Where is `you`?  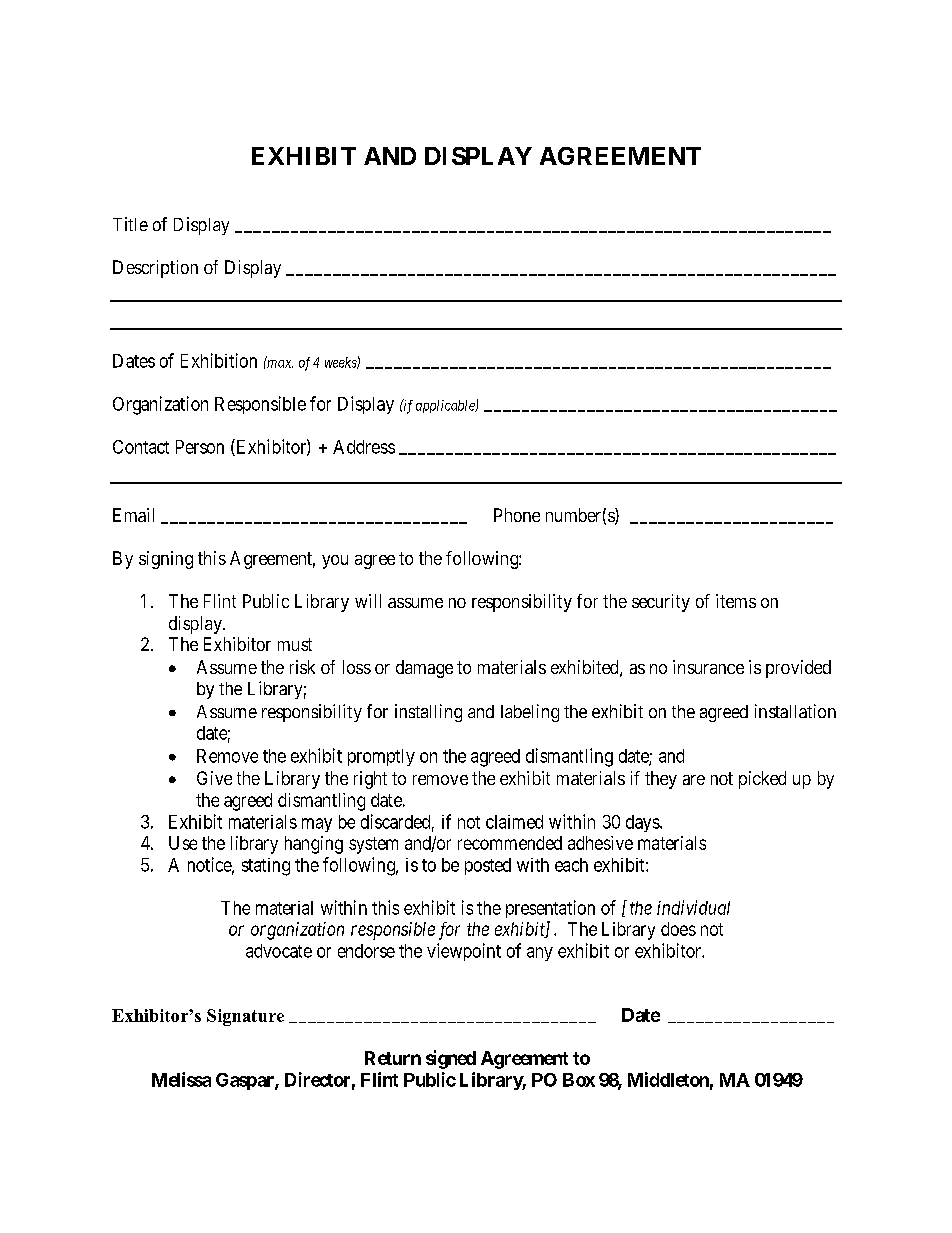 you is located at coordinates (335, 562).
